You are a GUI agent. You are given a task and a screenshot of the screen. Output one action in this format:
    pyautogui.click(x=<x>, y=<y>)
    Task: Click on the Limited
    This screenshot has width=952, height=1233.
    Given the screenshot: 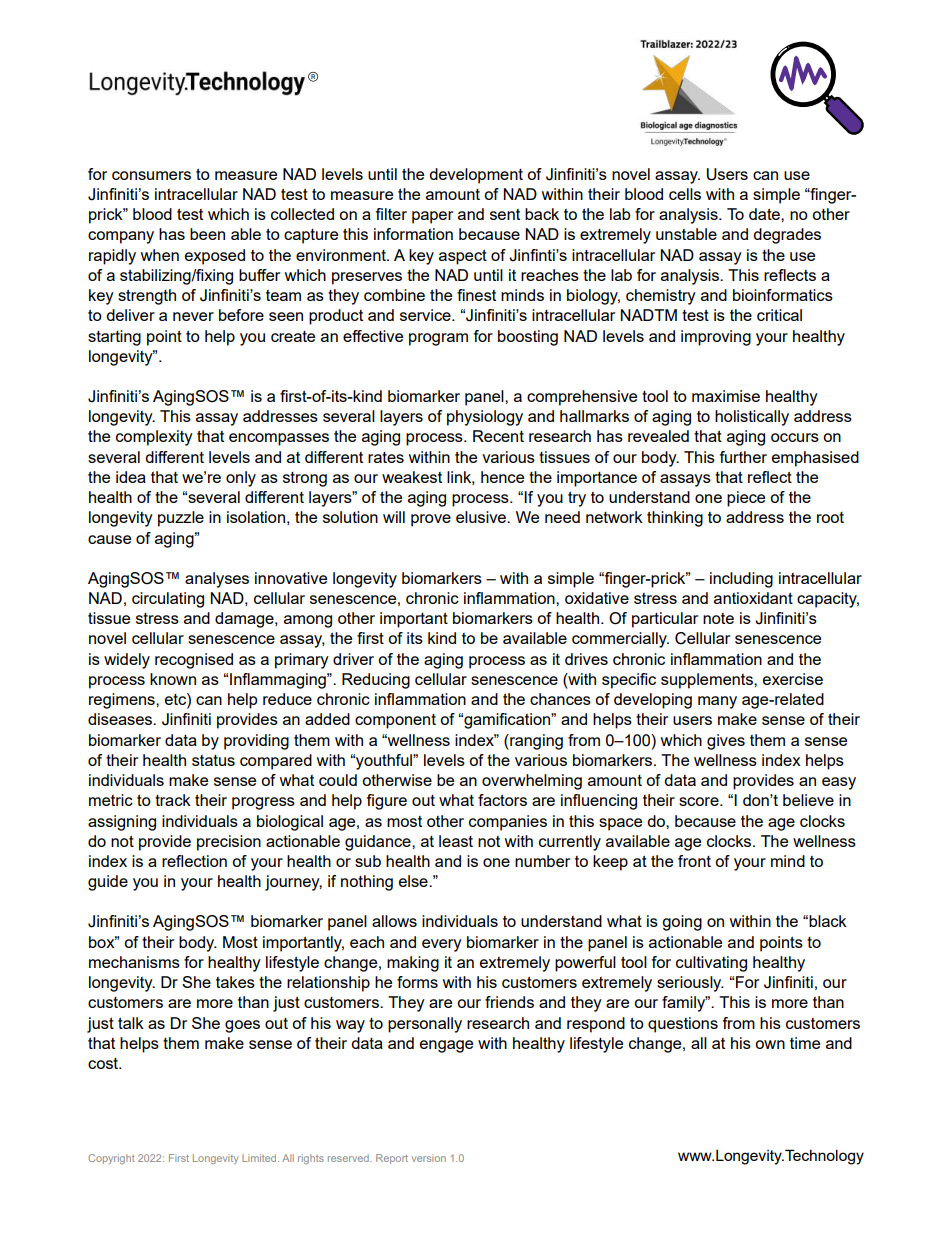 What is the action you would take?
    pyautogui.click(x=260, y=1158)
